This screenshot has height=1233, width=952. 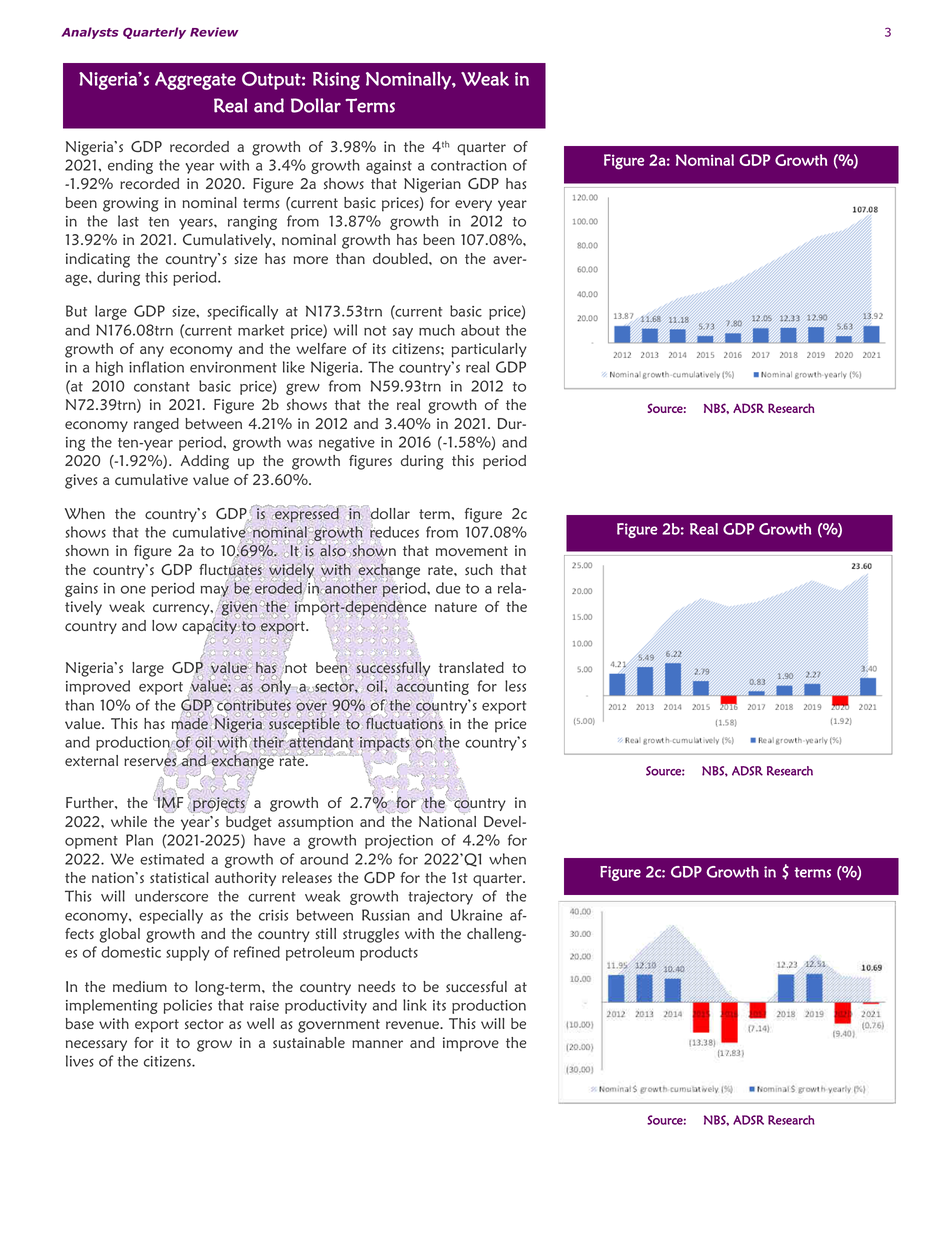 What do you see at coordinates (472, 551) in the screenshot?
I see `movement` at bounding box center [472, 551].
